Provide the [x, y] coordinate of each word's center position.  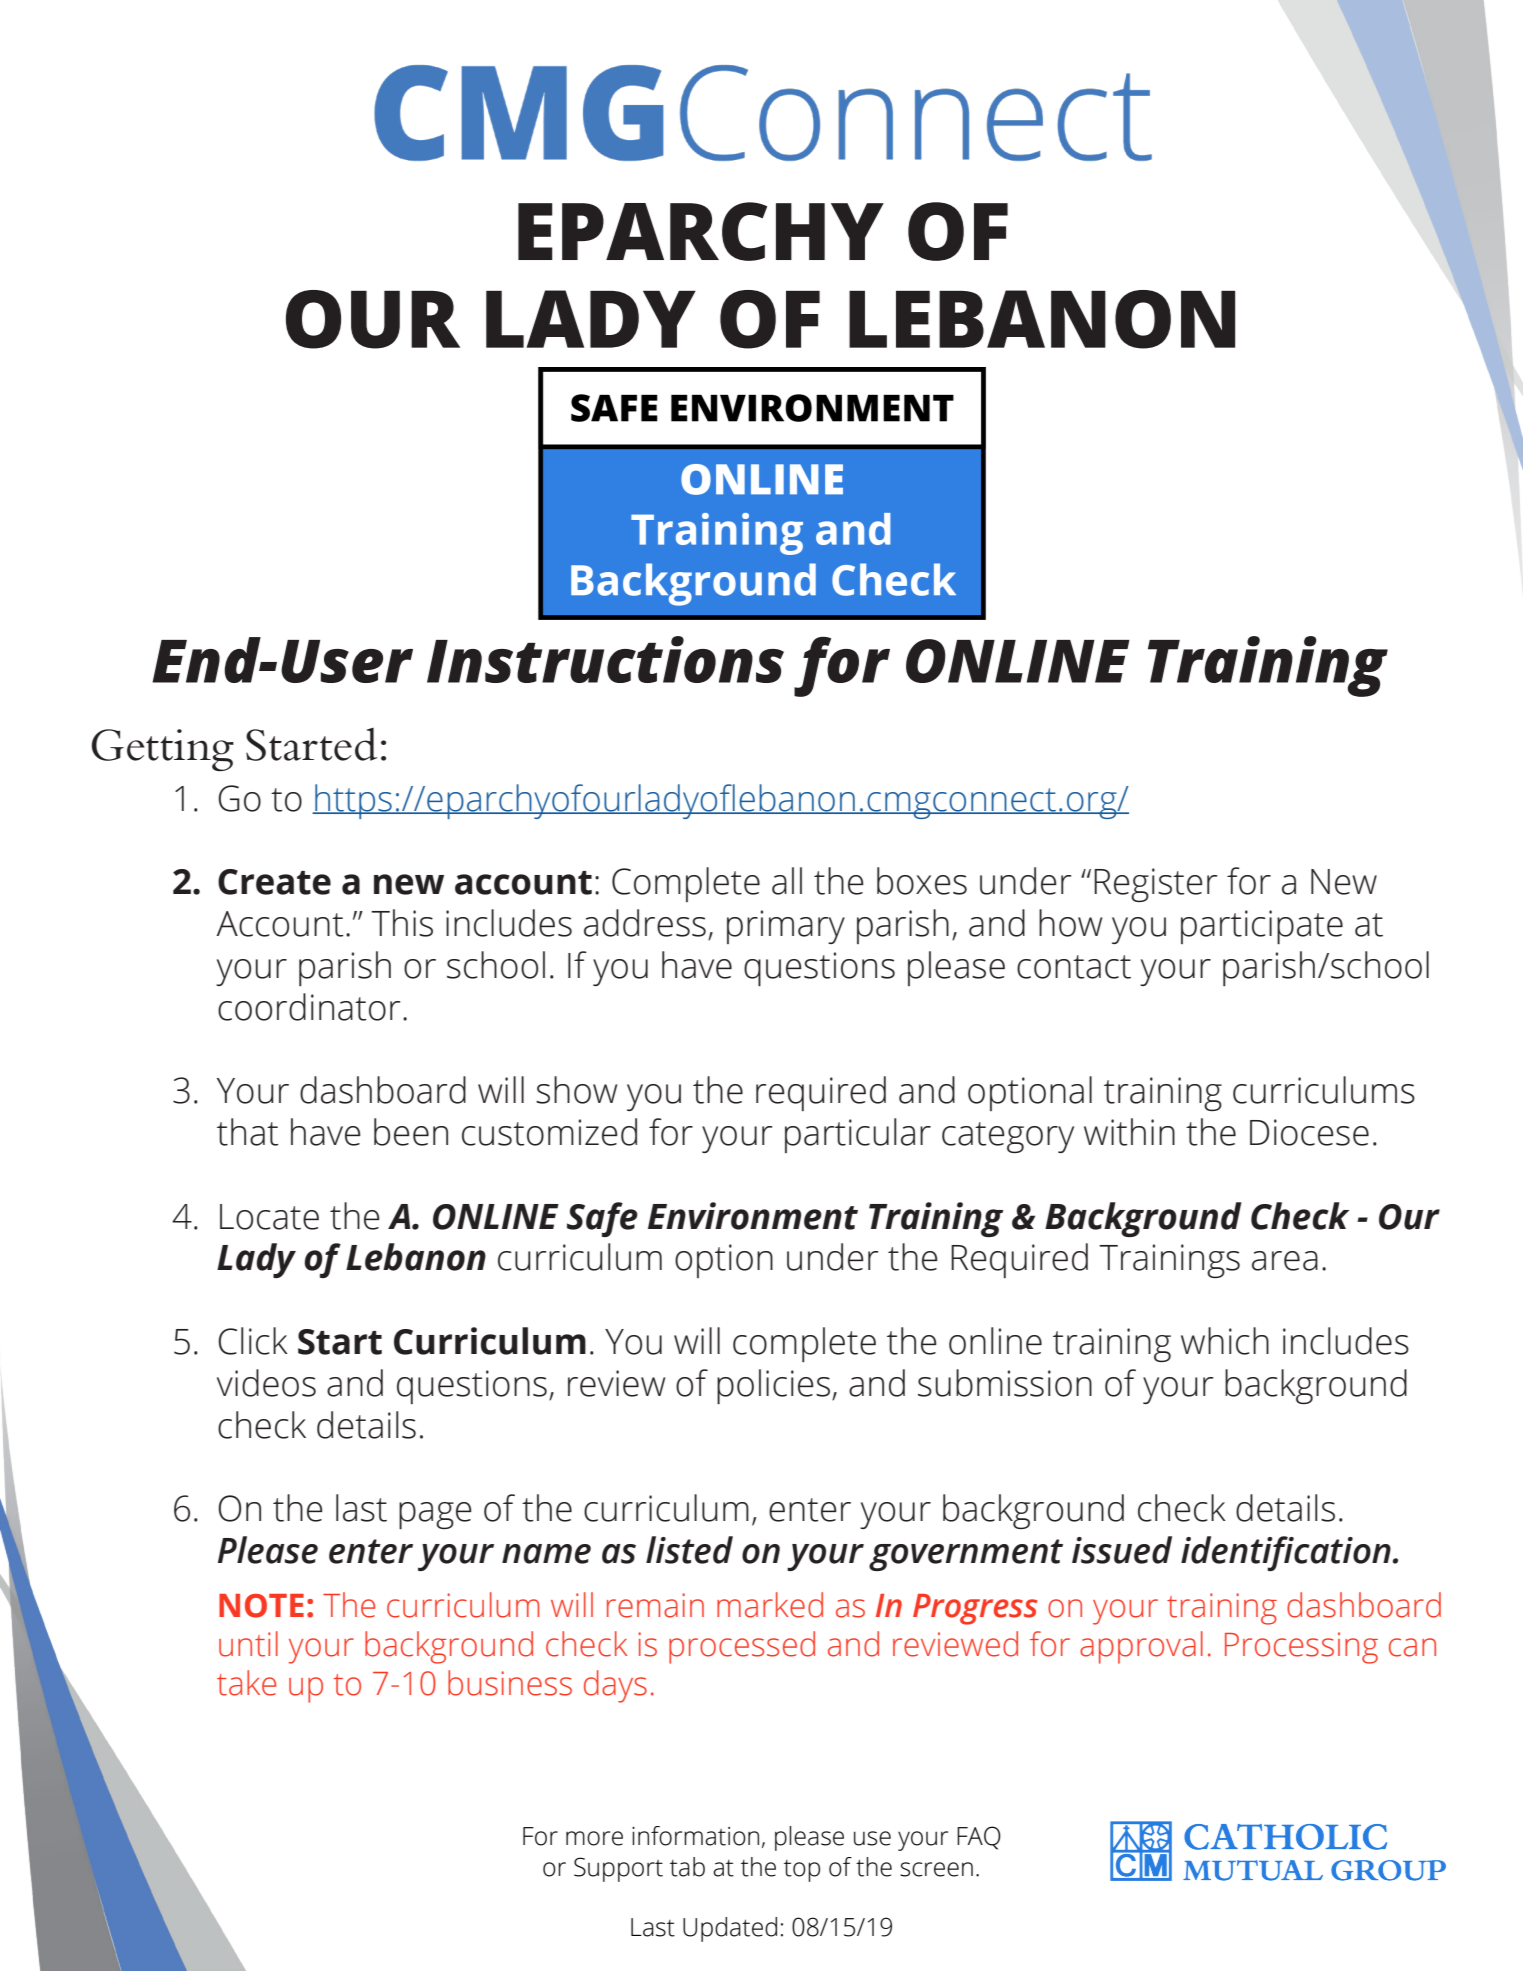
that [248, 1132]
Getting [162, 750]
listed [689, 1550]
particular [858, 1135]
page [435, 1515]
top [802, 1871]
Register [1155, 885]
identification [1286, 1553]
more [594, 1838]
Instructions [605, 659]
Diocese [1309, 1132]
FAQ [979, 1838]
